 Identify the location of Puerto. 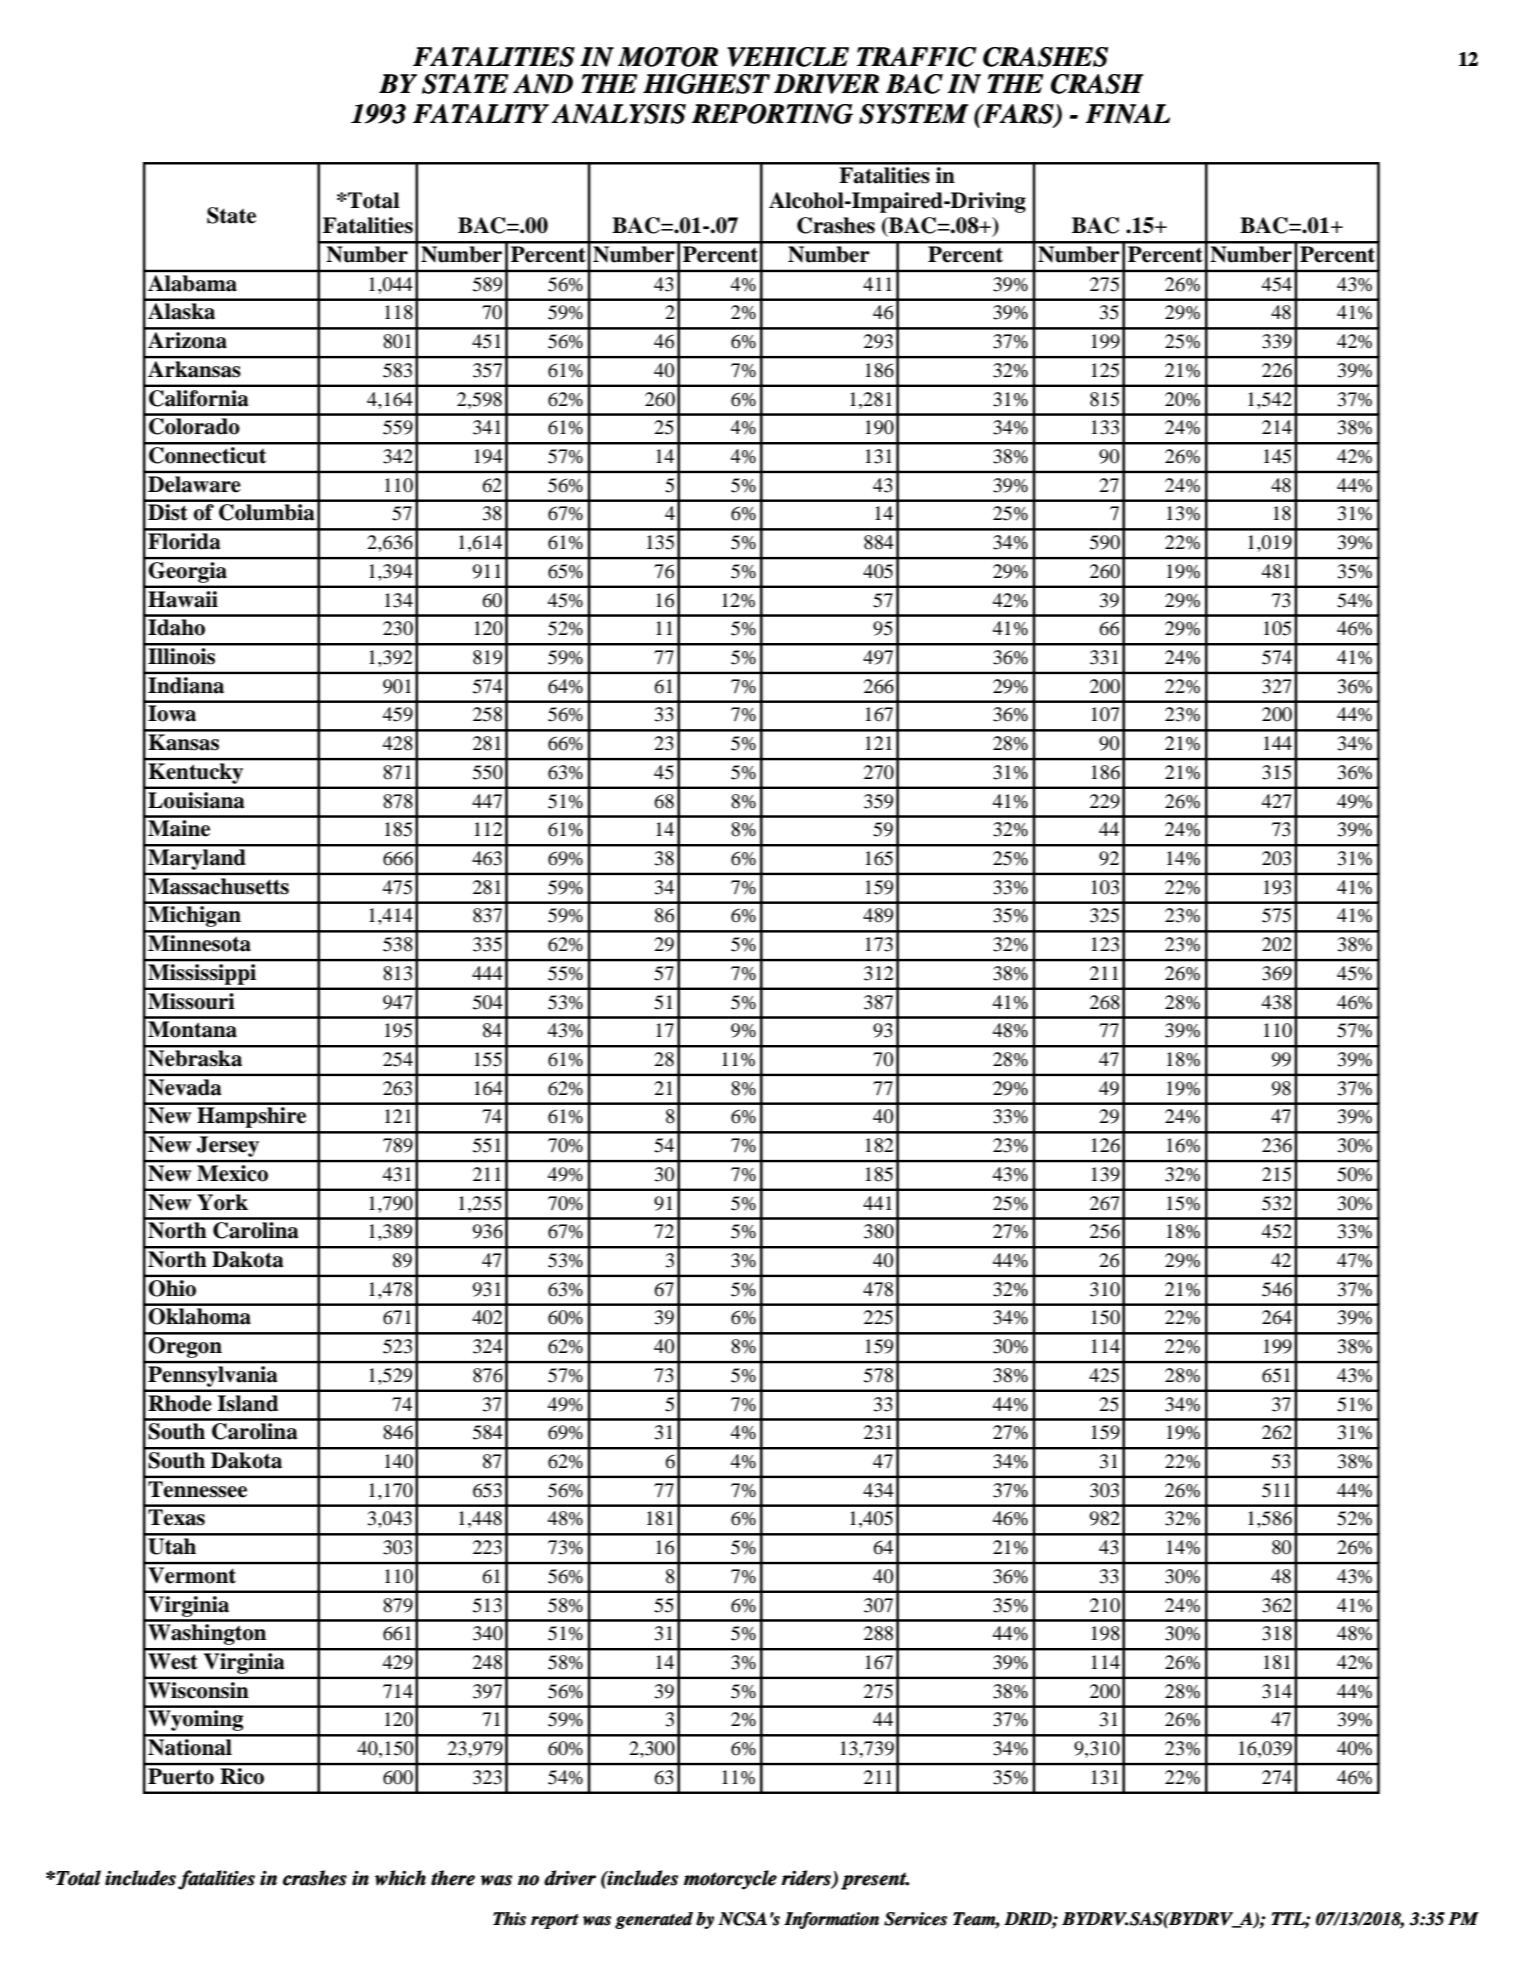
(181, 1776).
